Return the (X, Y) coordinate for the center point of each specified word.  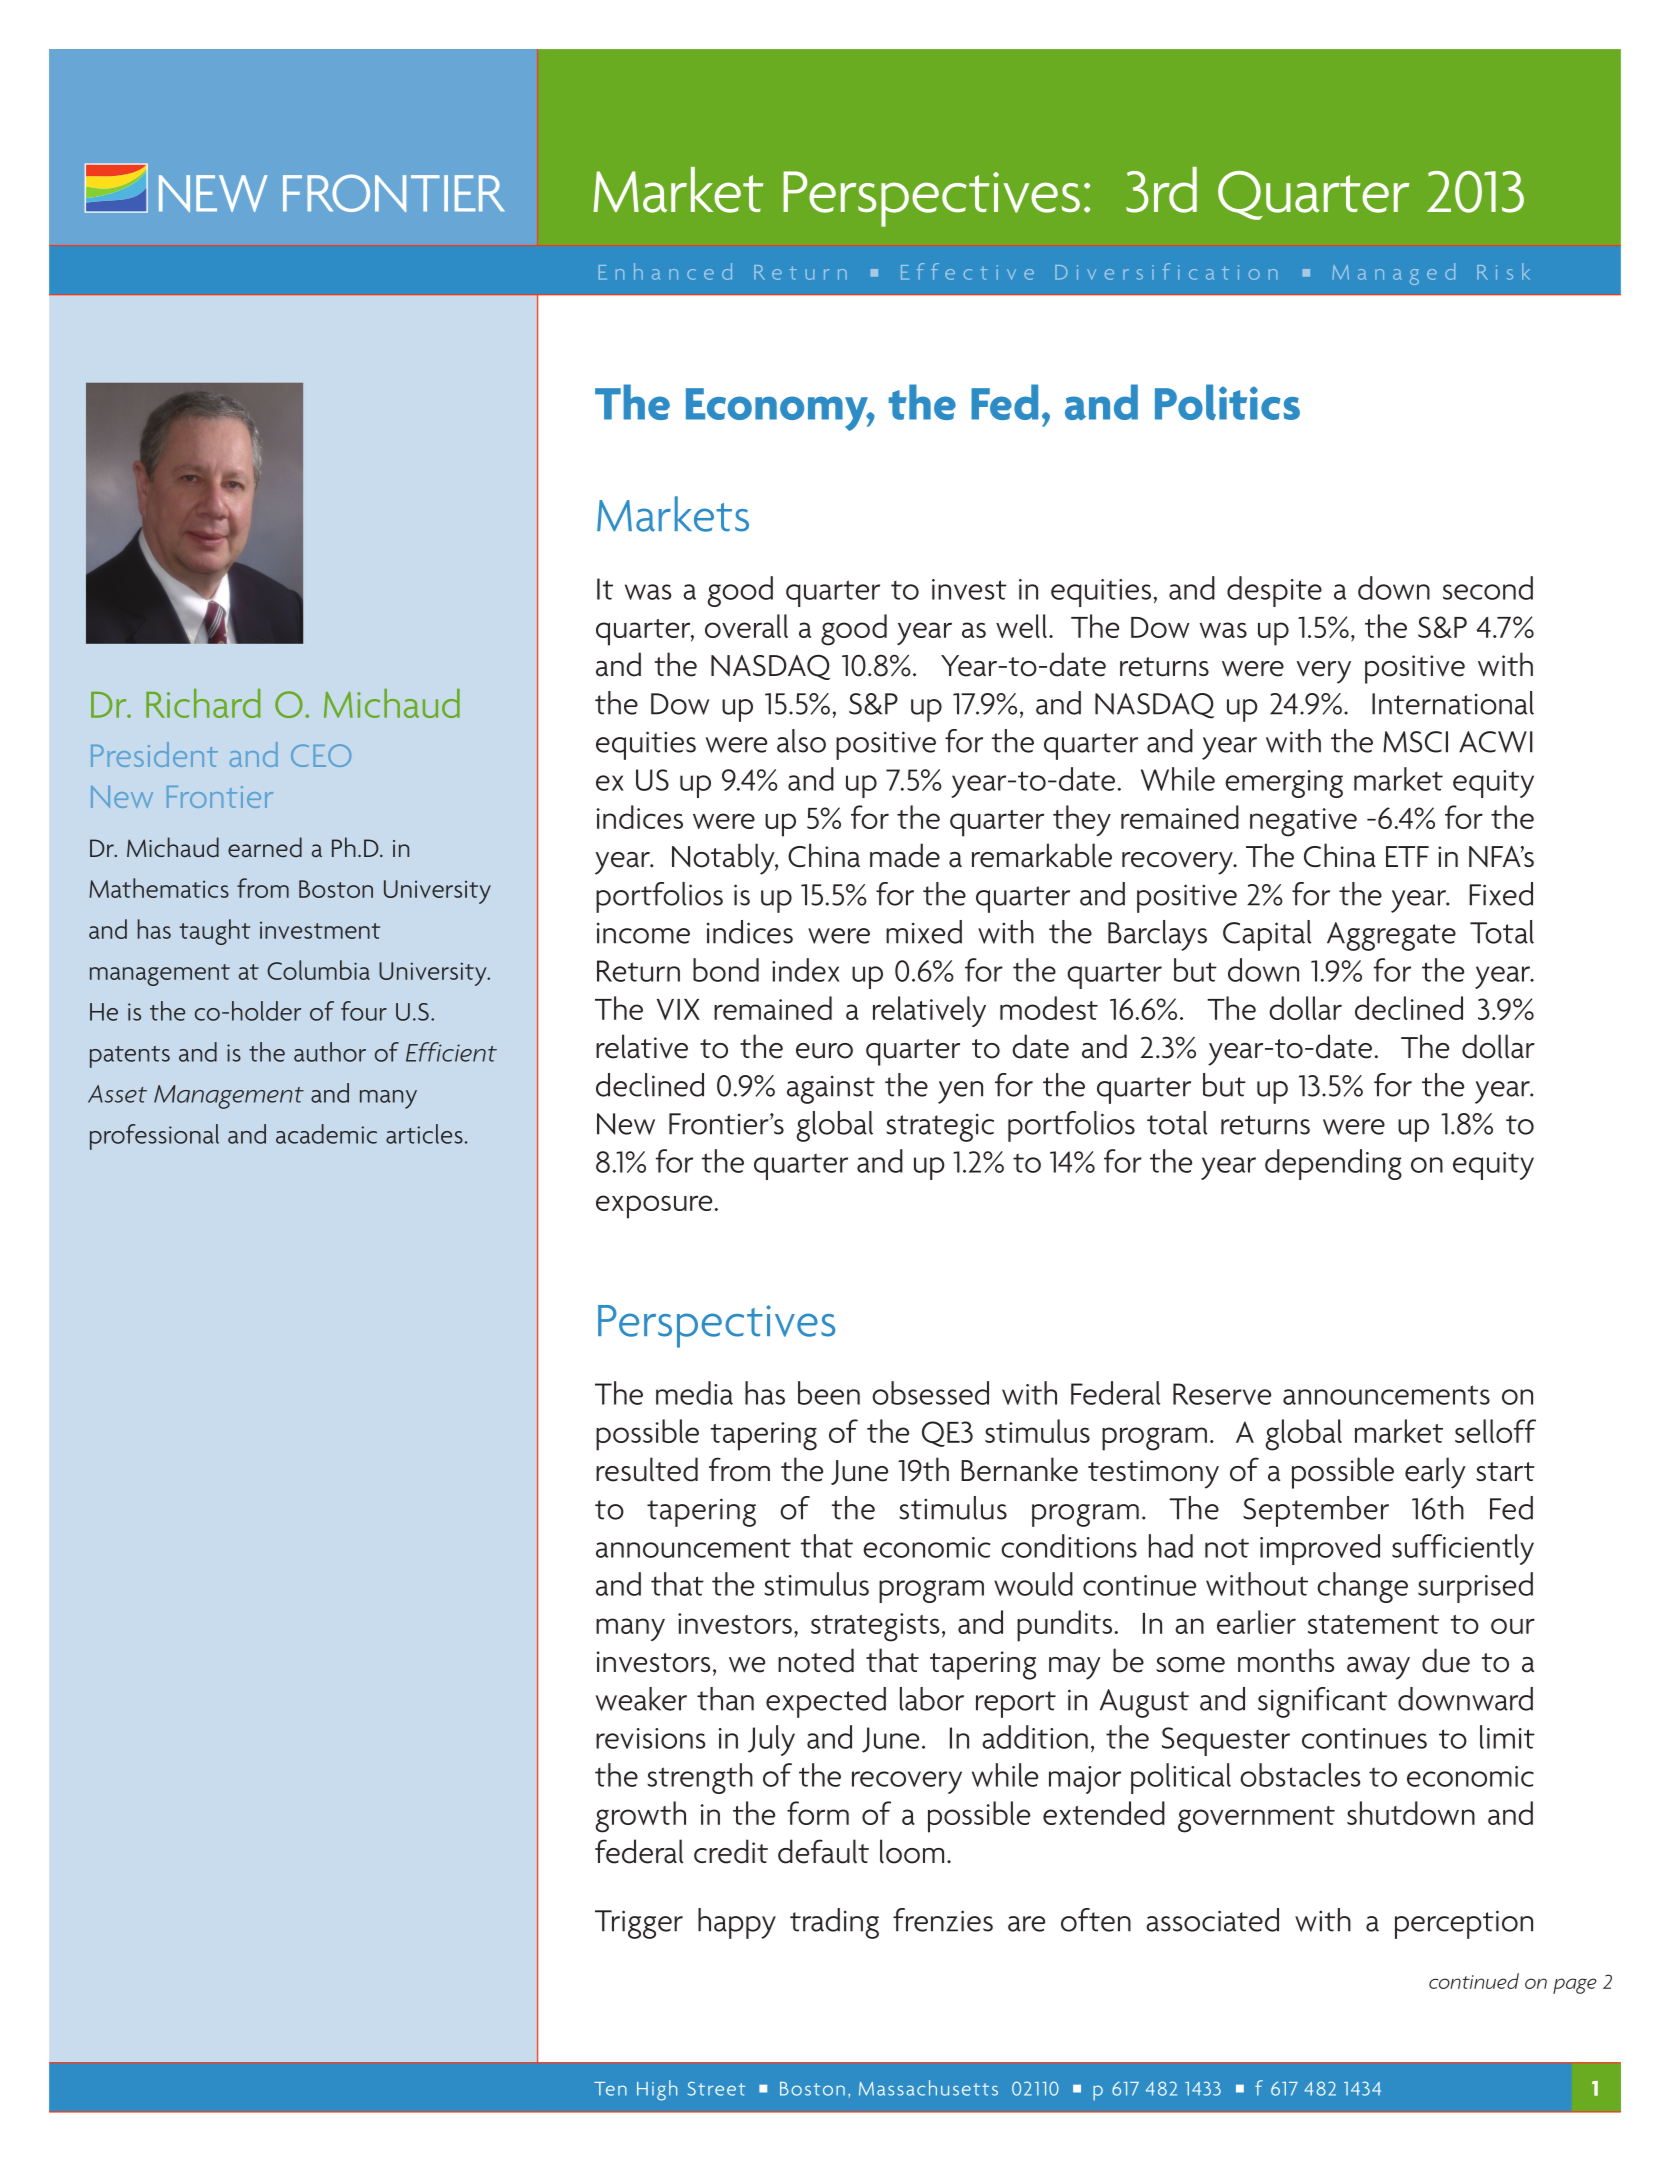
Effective (967, 271)
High (657, 2090)
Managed (1393, 274)
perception (1464, 1924)
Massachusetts (928, 2088)
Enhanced (665, 271)
